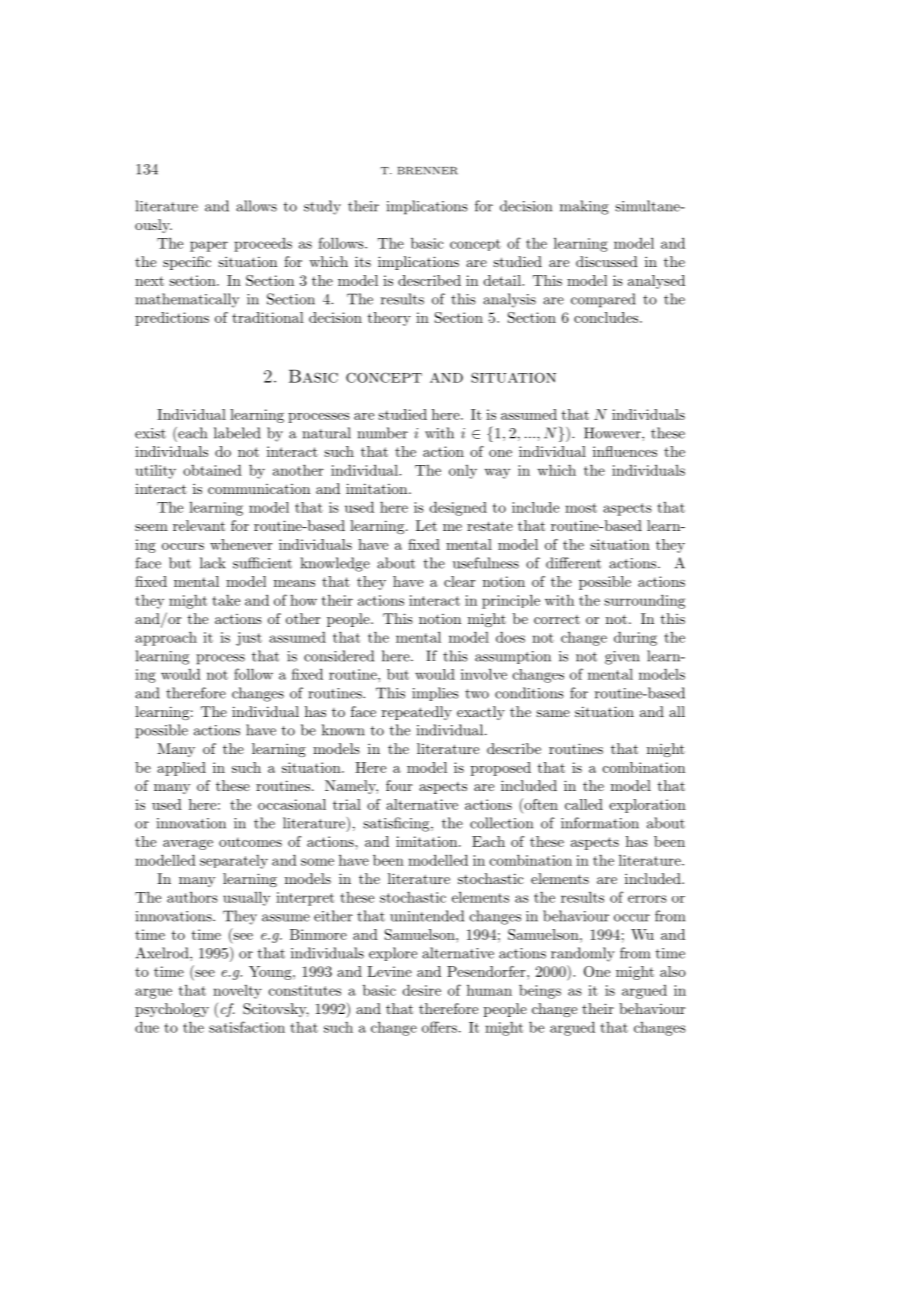 The height and width of the page is (1308, 924). Describe the element at coordinates (583, 954) in the page. I see `randomly` at that location.
